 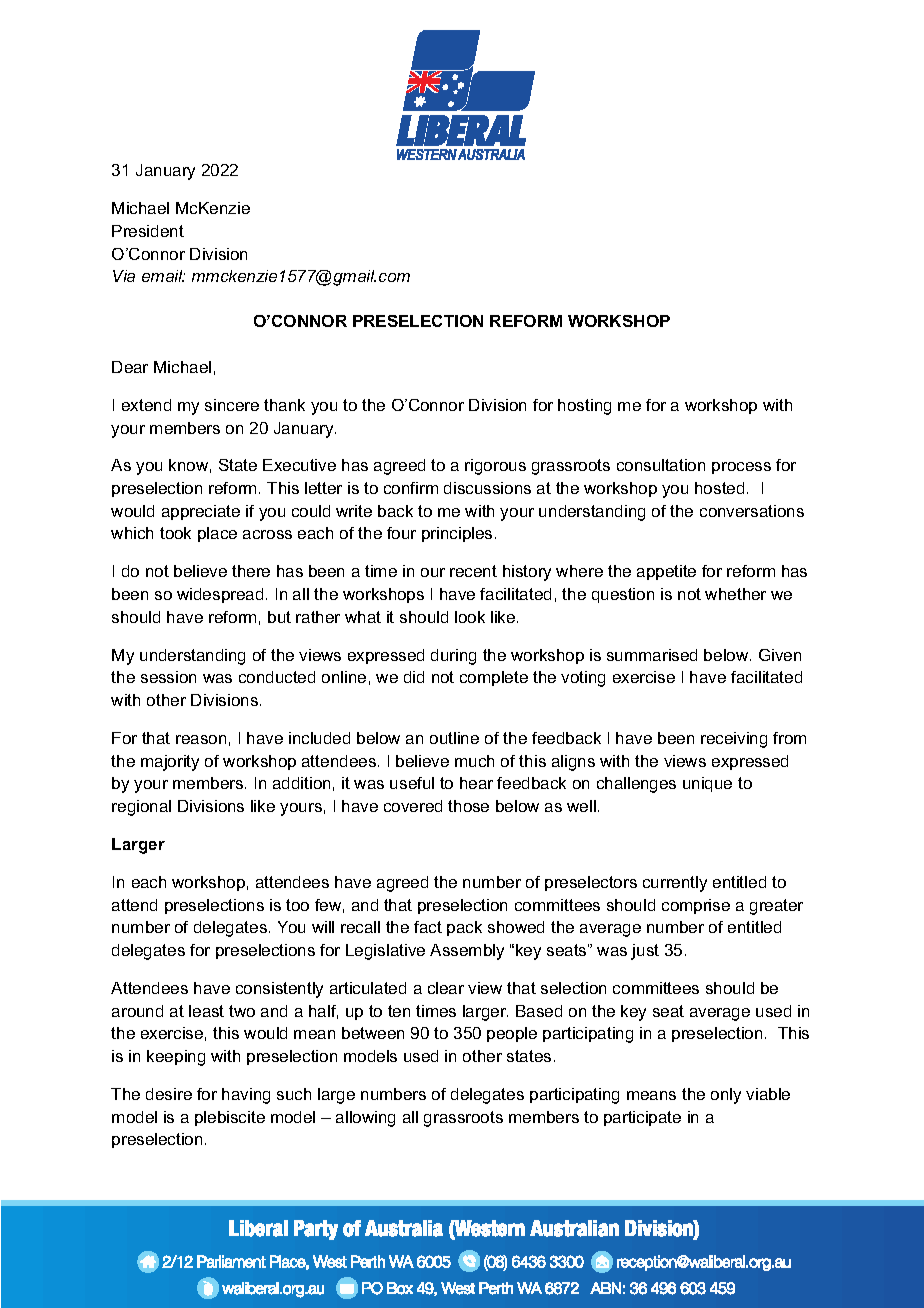 I want to click on recent, so click(x=473, y=571).
